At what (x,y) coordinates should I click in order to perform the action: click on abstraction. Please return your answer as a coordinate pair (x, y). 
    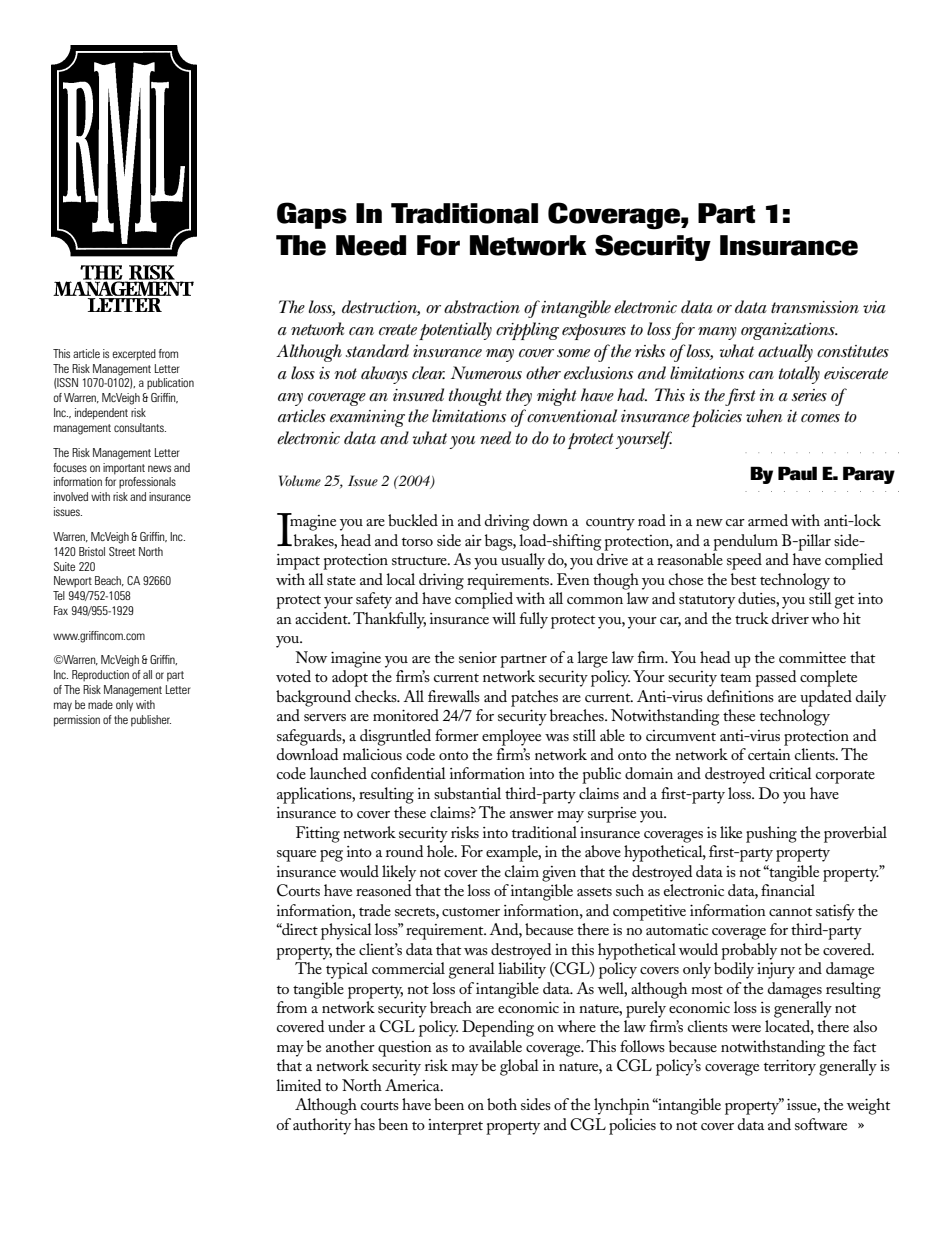
    Looking at the image, I should click on (482, 307).
